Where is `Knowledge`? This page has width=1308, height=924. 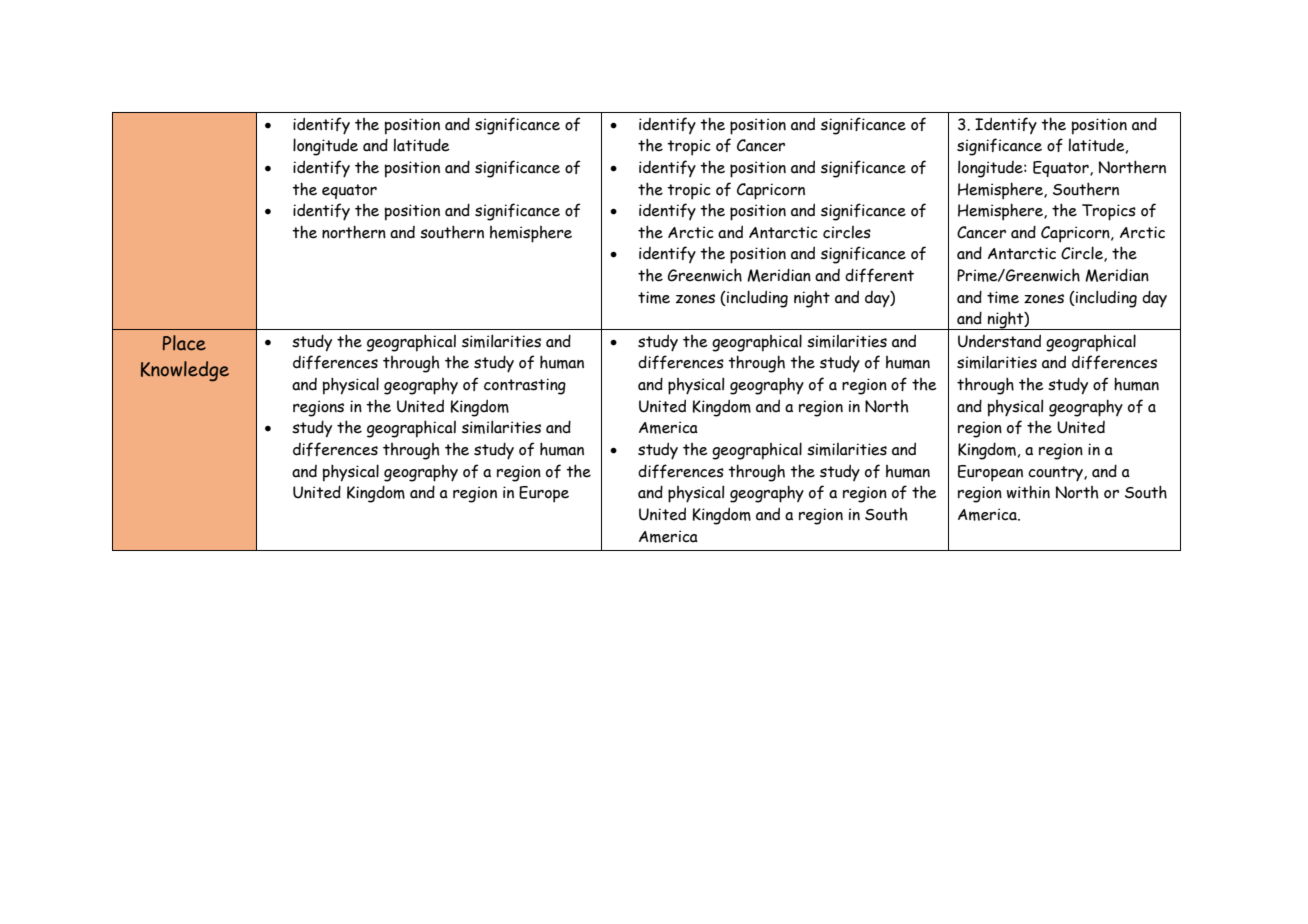
Knowledge is located at coordinates (185, 371).
